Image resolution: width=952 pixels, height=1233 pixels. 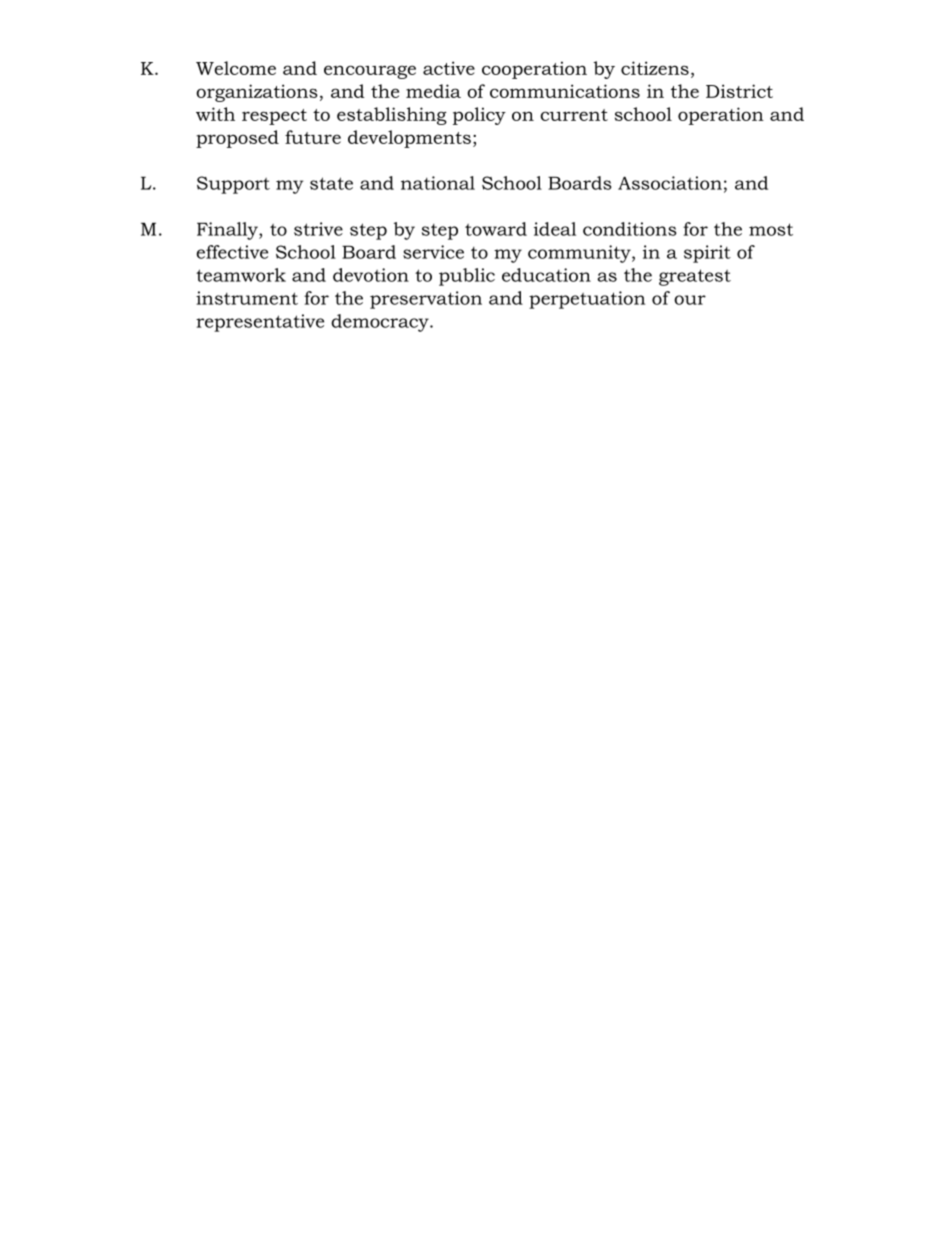 I want to click on representative, so click(x=260, y=323).
